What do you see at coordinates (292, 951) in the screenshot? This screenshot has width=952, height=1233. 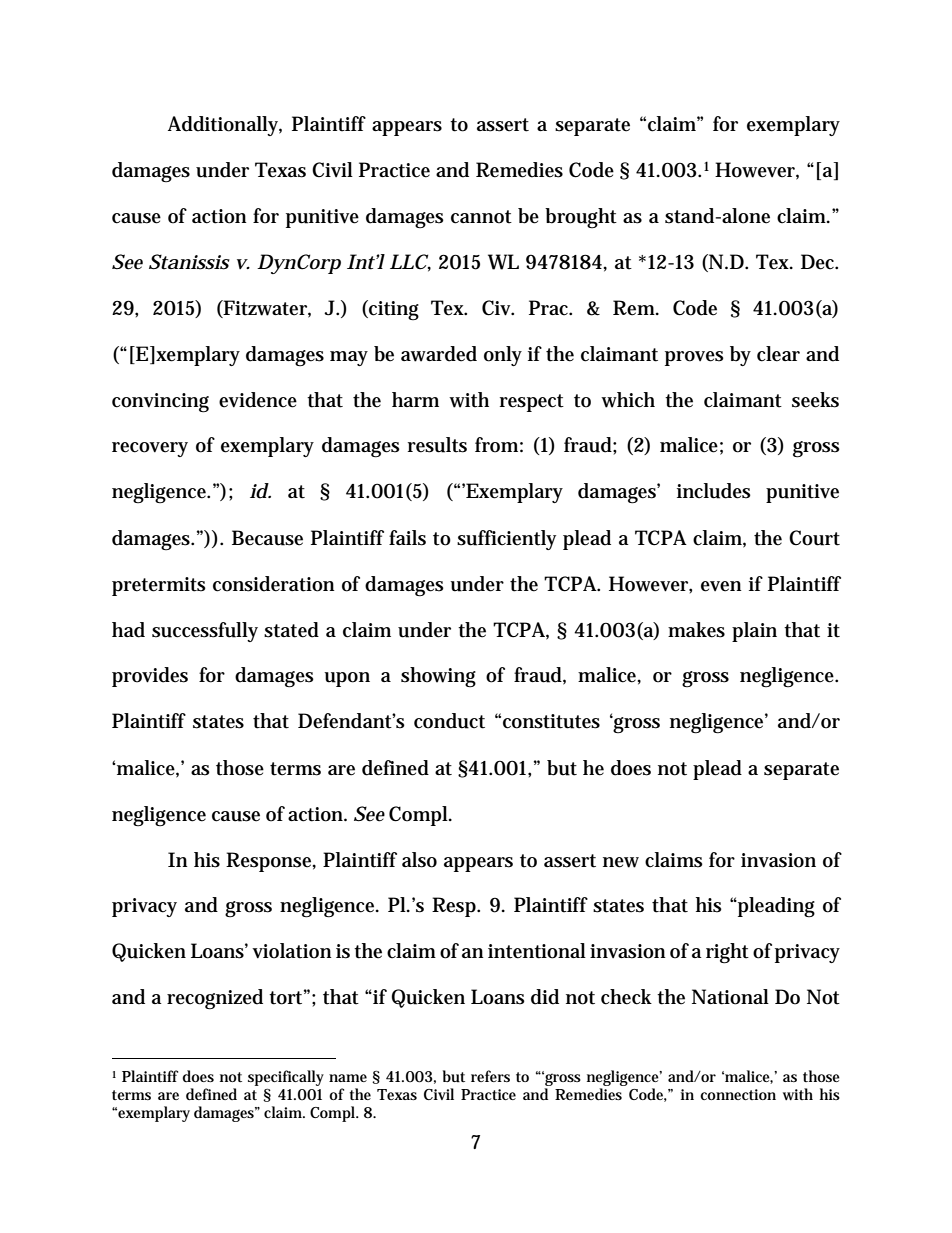 I see `violation` at bounding box center [292, 951].
